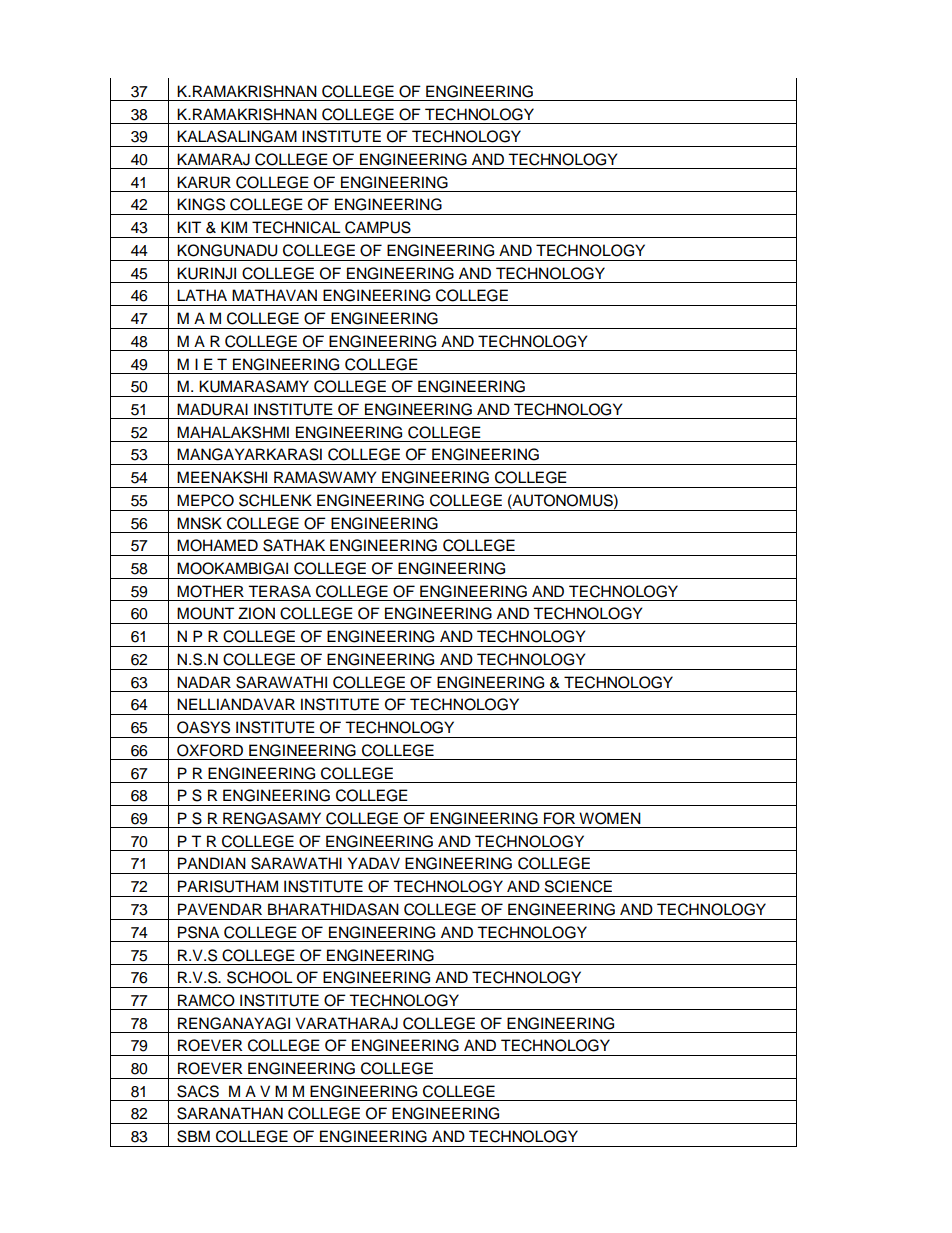 This page has height=1233, width=952. What do you see at coordinates (256, 613) in the page?
I see `ZION` at bounding box center [256, 613].
